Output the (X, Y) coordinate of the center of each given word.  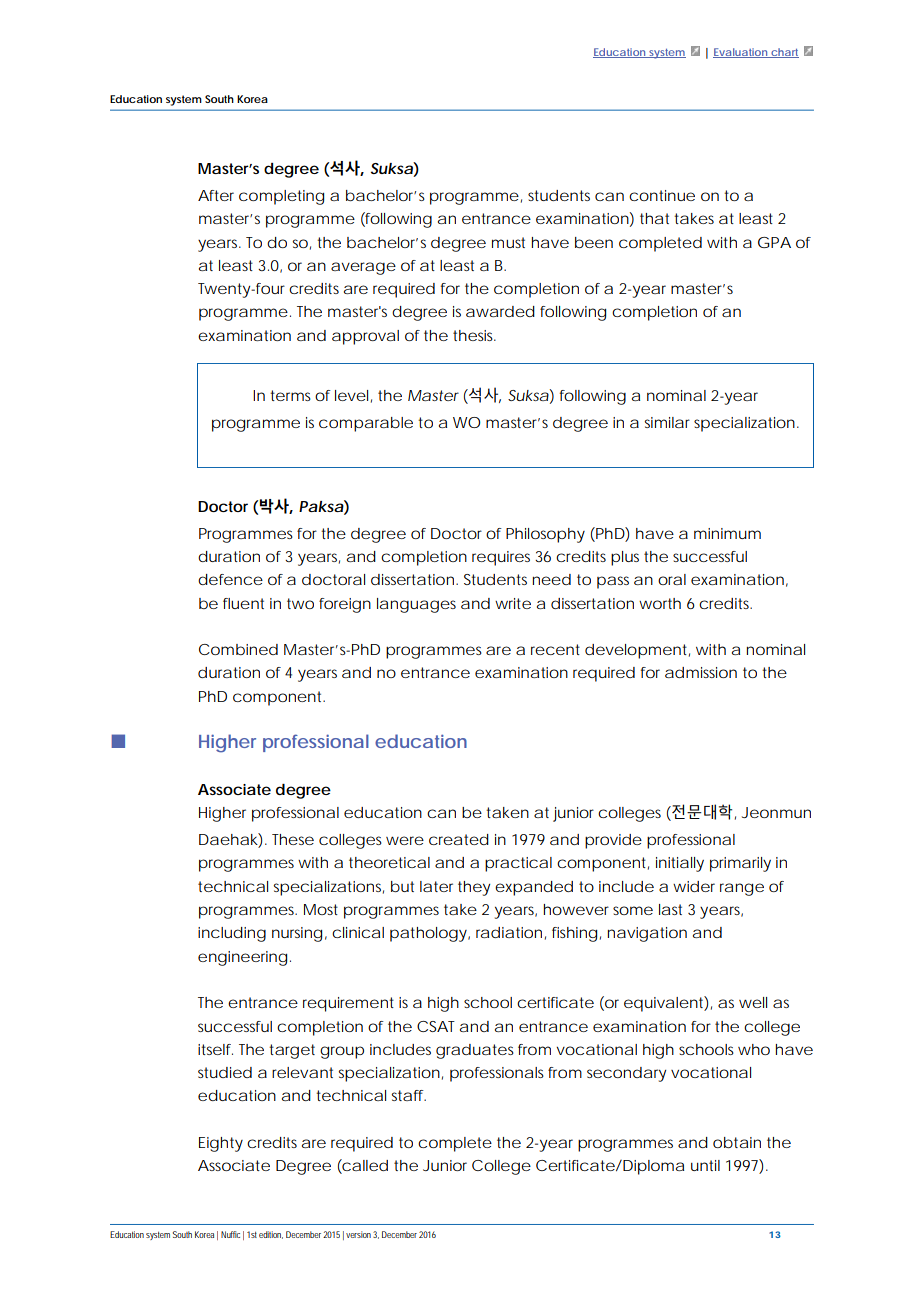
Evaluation (741, 53)
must (508, 242)
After (216, 195)
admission (701, 672)
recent (555, 649)
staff (409, 1095)
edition (271, 1235)
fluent (243, 603)
